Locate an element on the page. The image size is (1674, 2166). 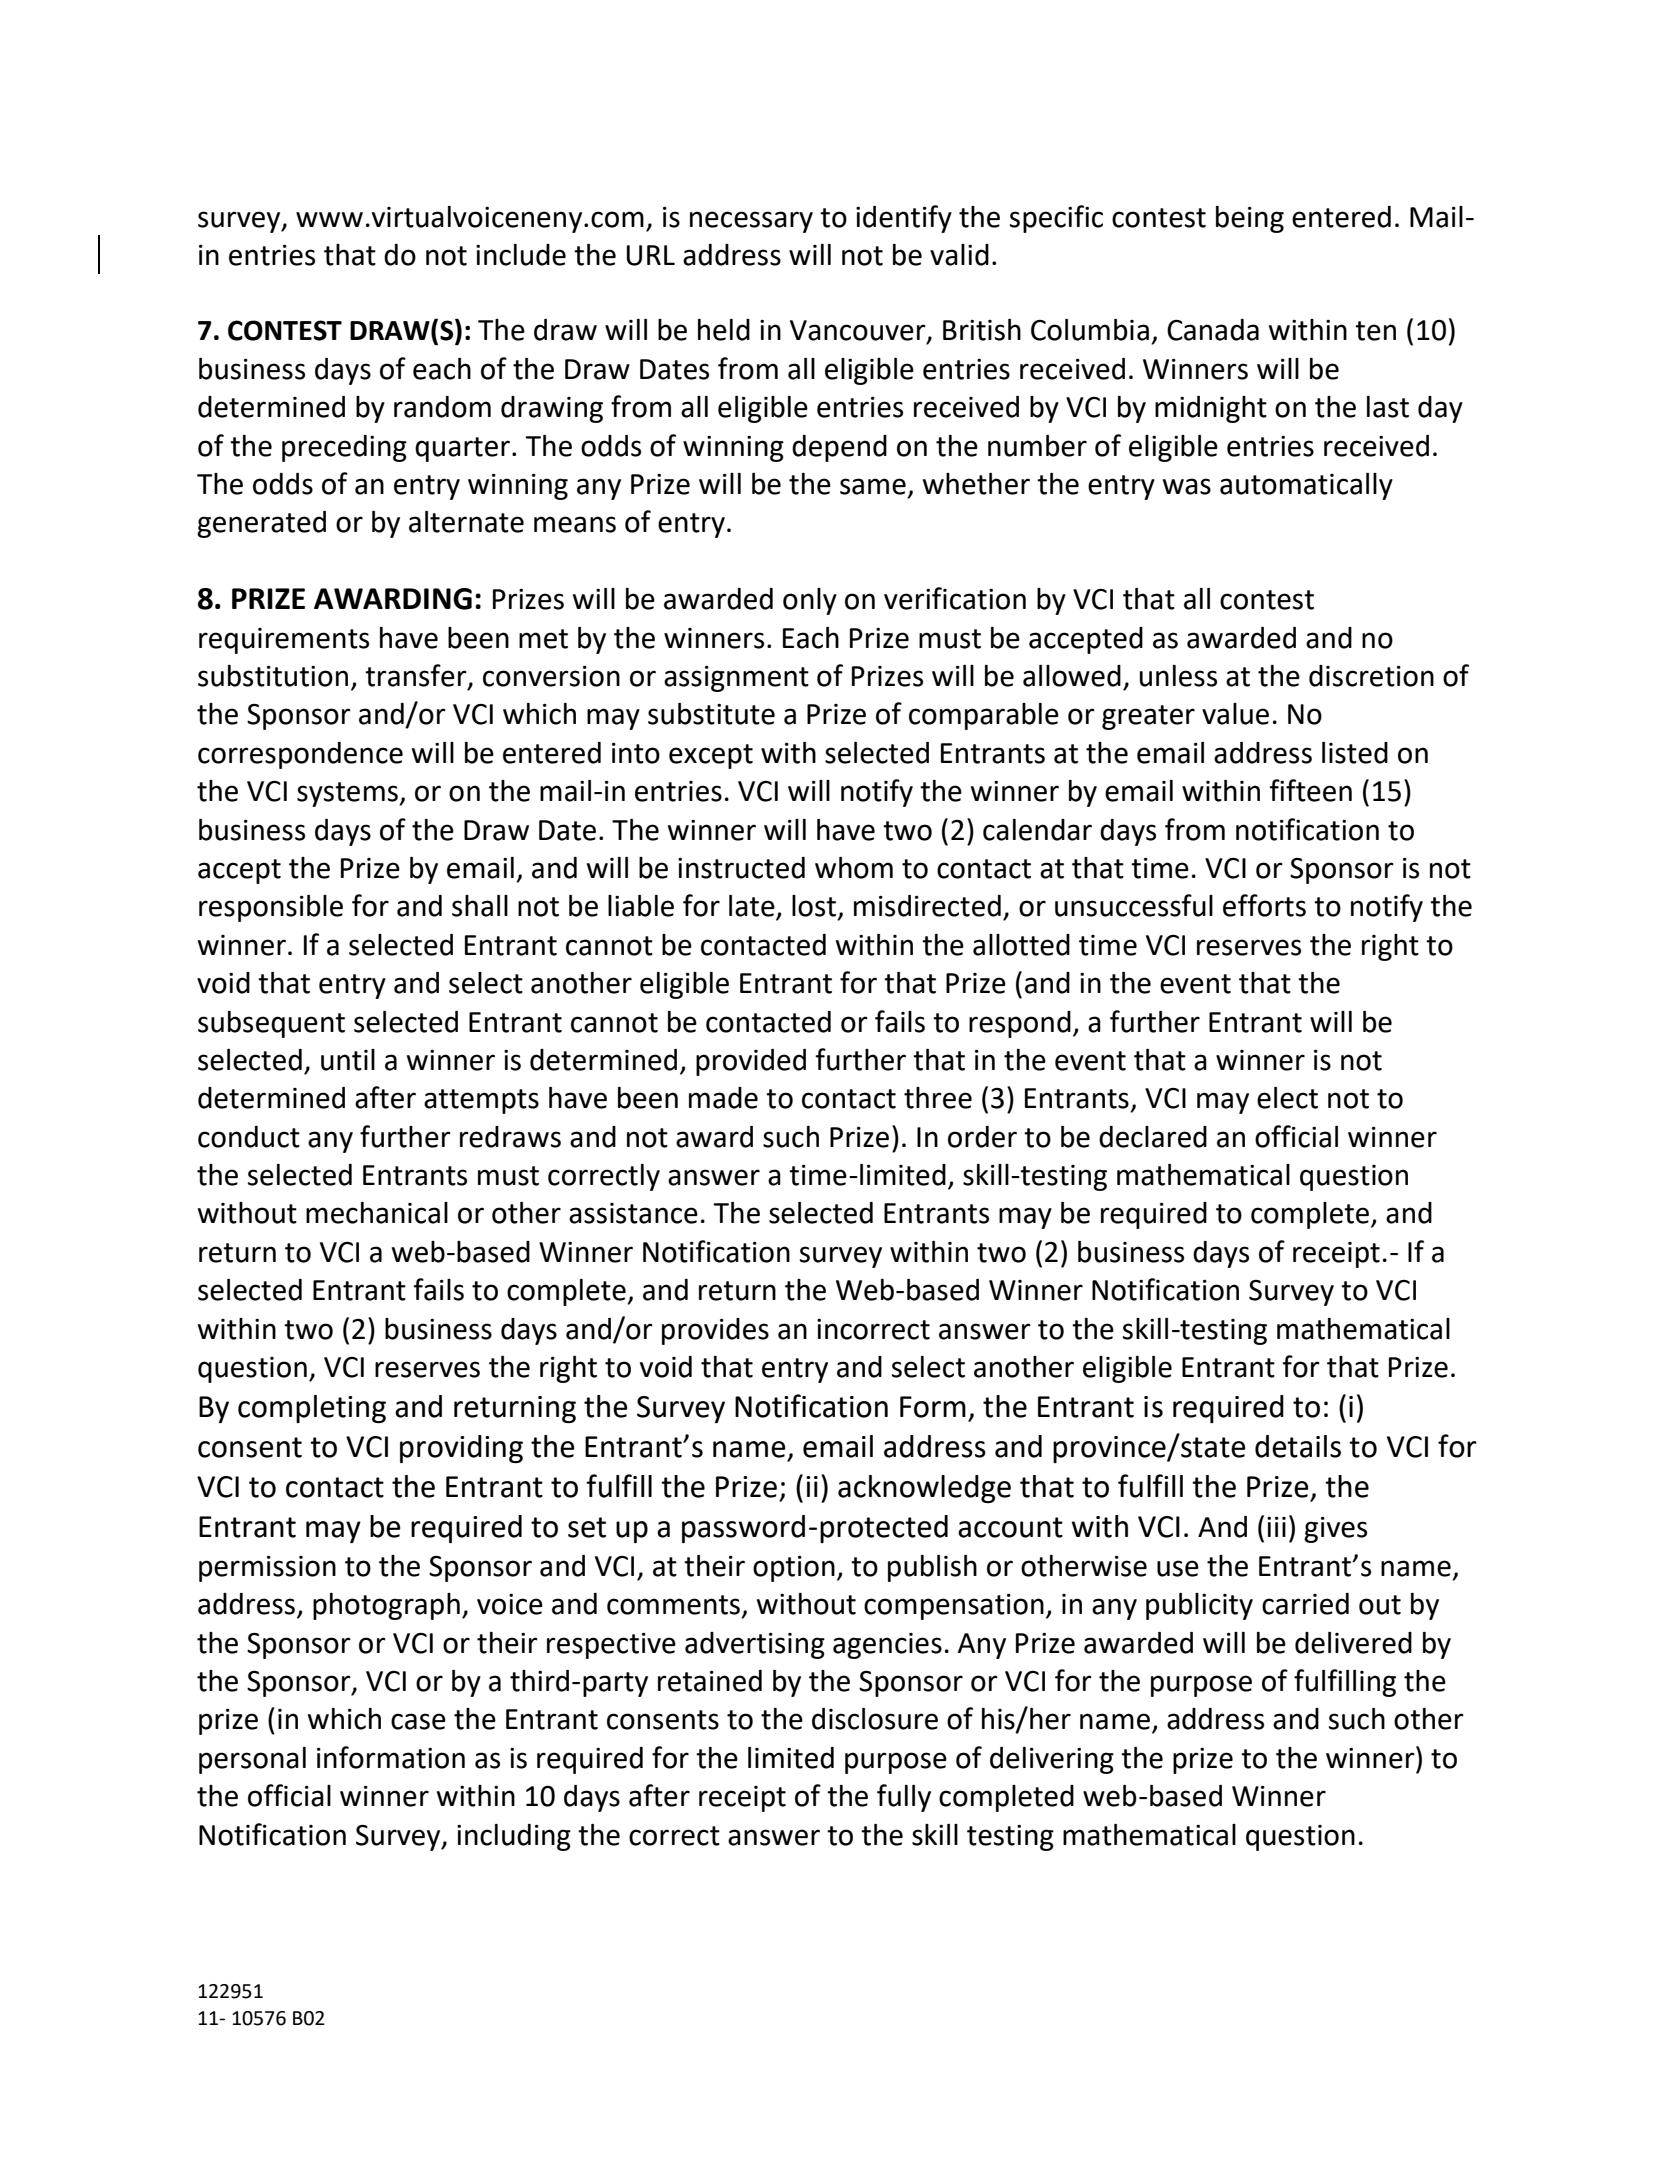
necessary is located at coordinates (751, 222).
